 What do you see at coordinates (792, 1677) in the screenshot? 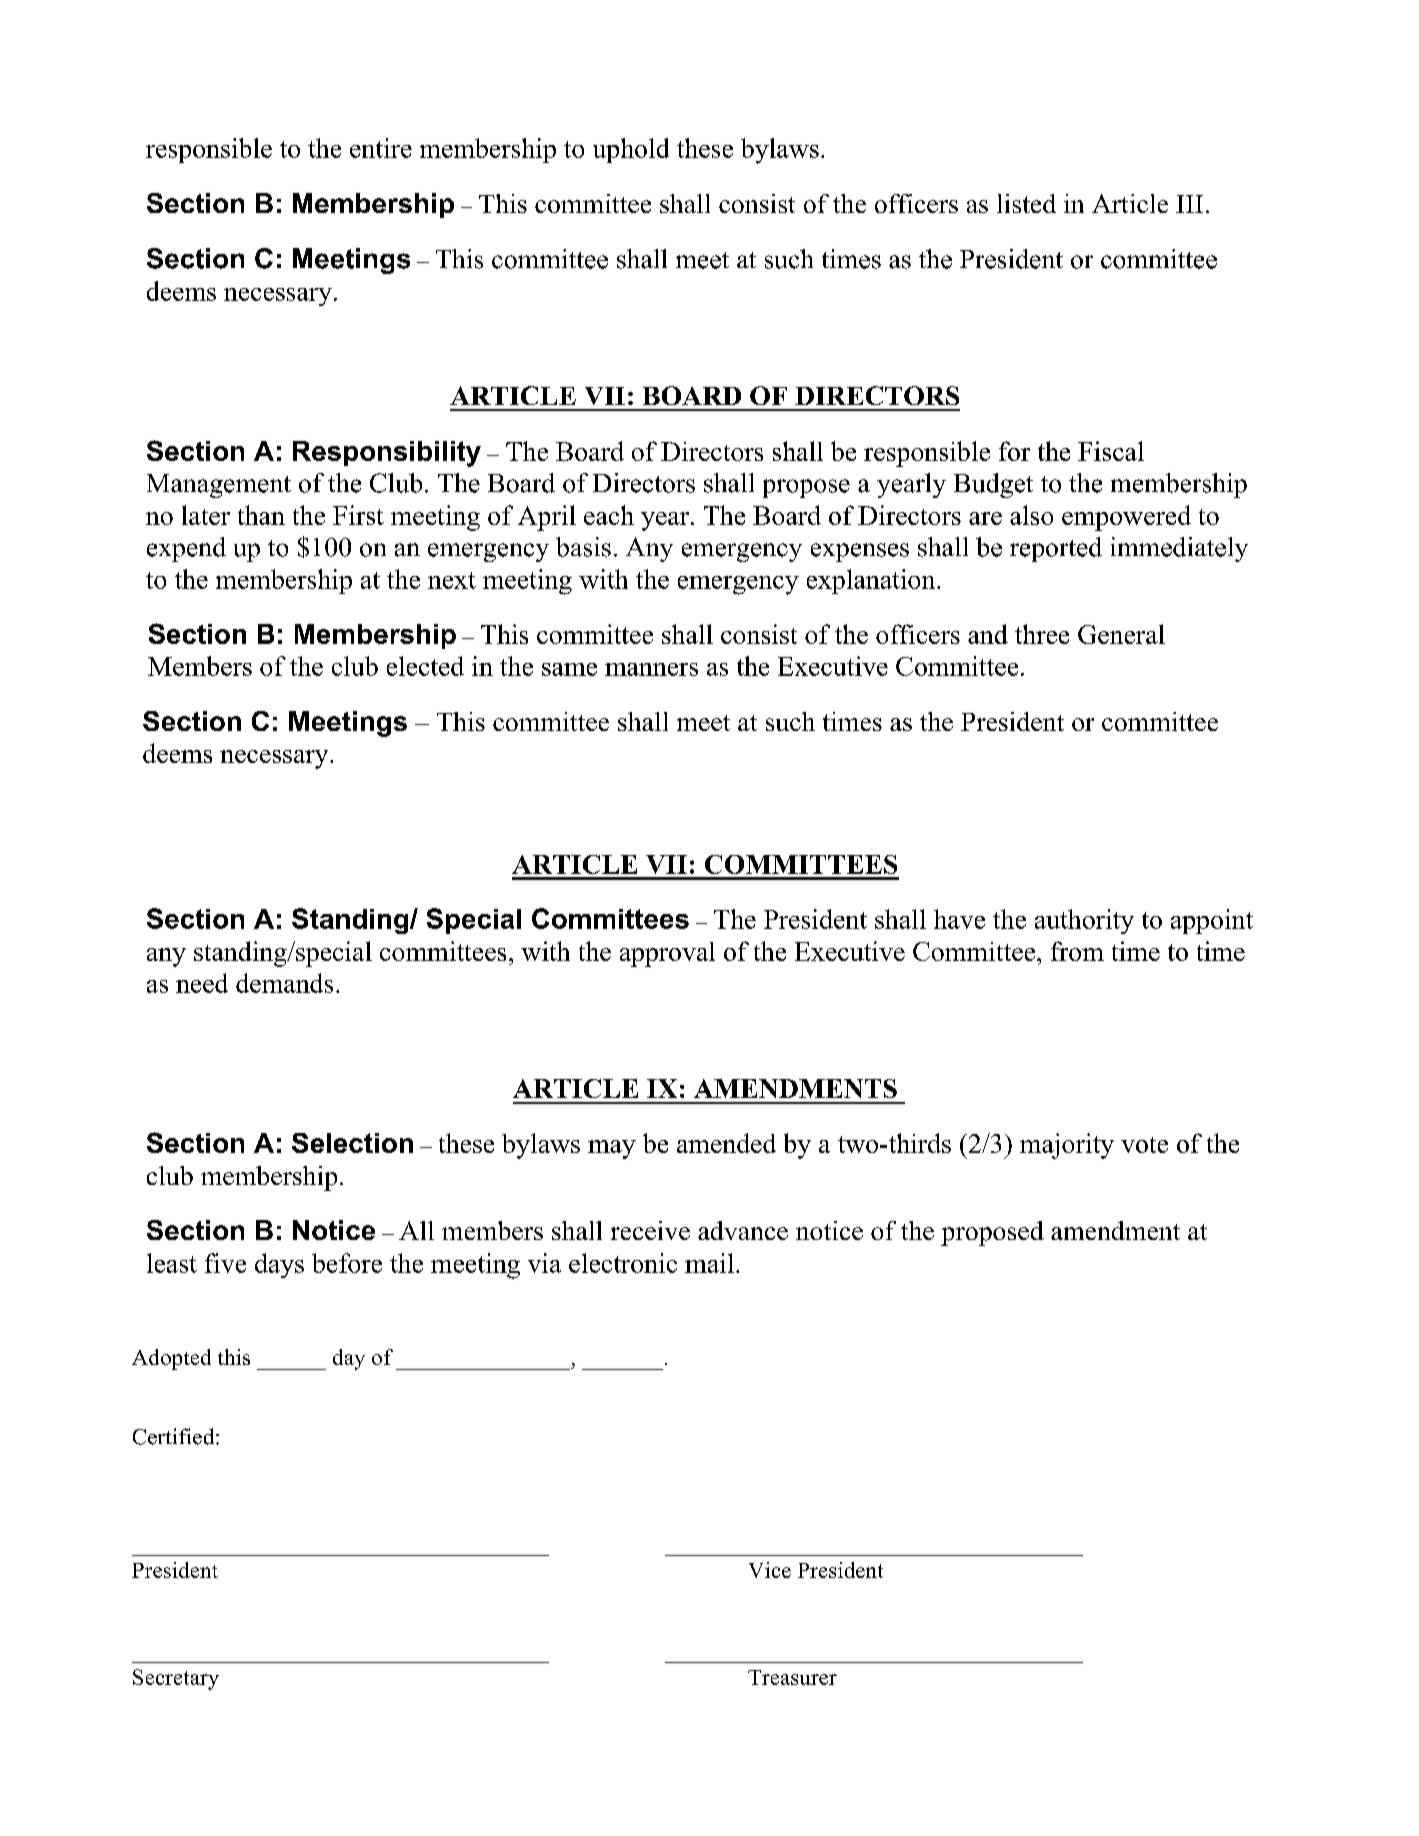
I see `Treasurer` at bounding box center [792, 1677].
